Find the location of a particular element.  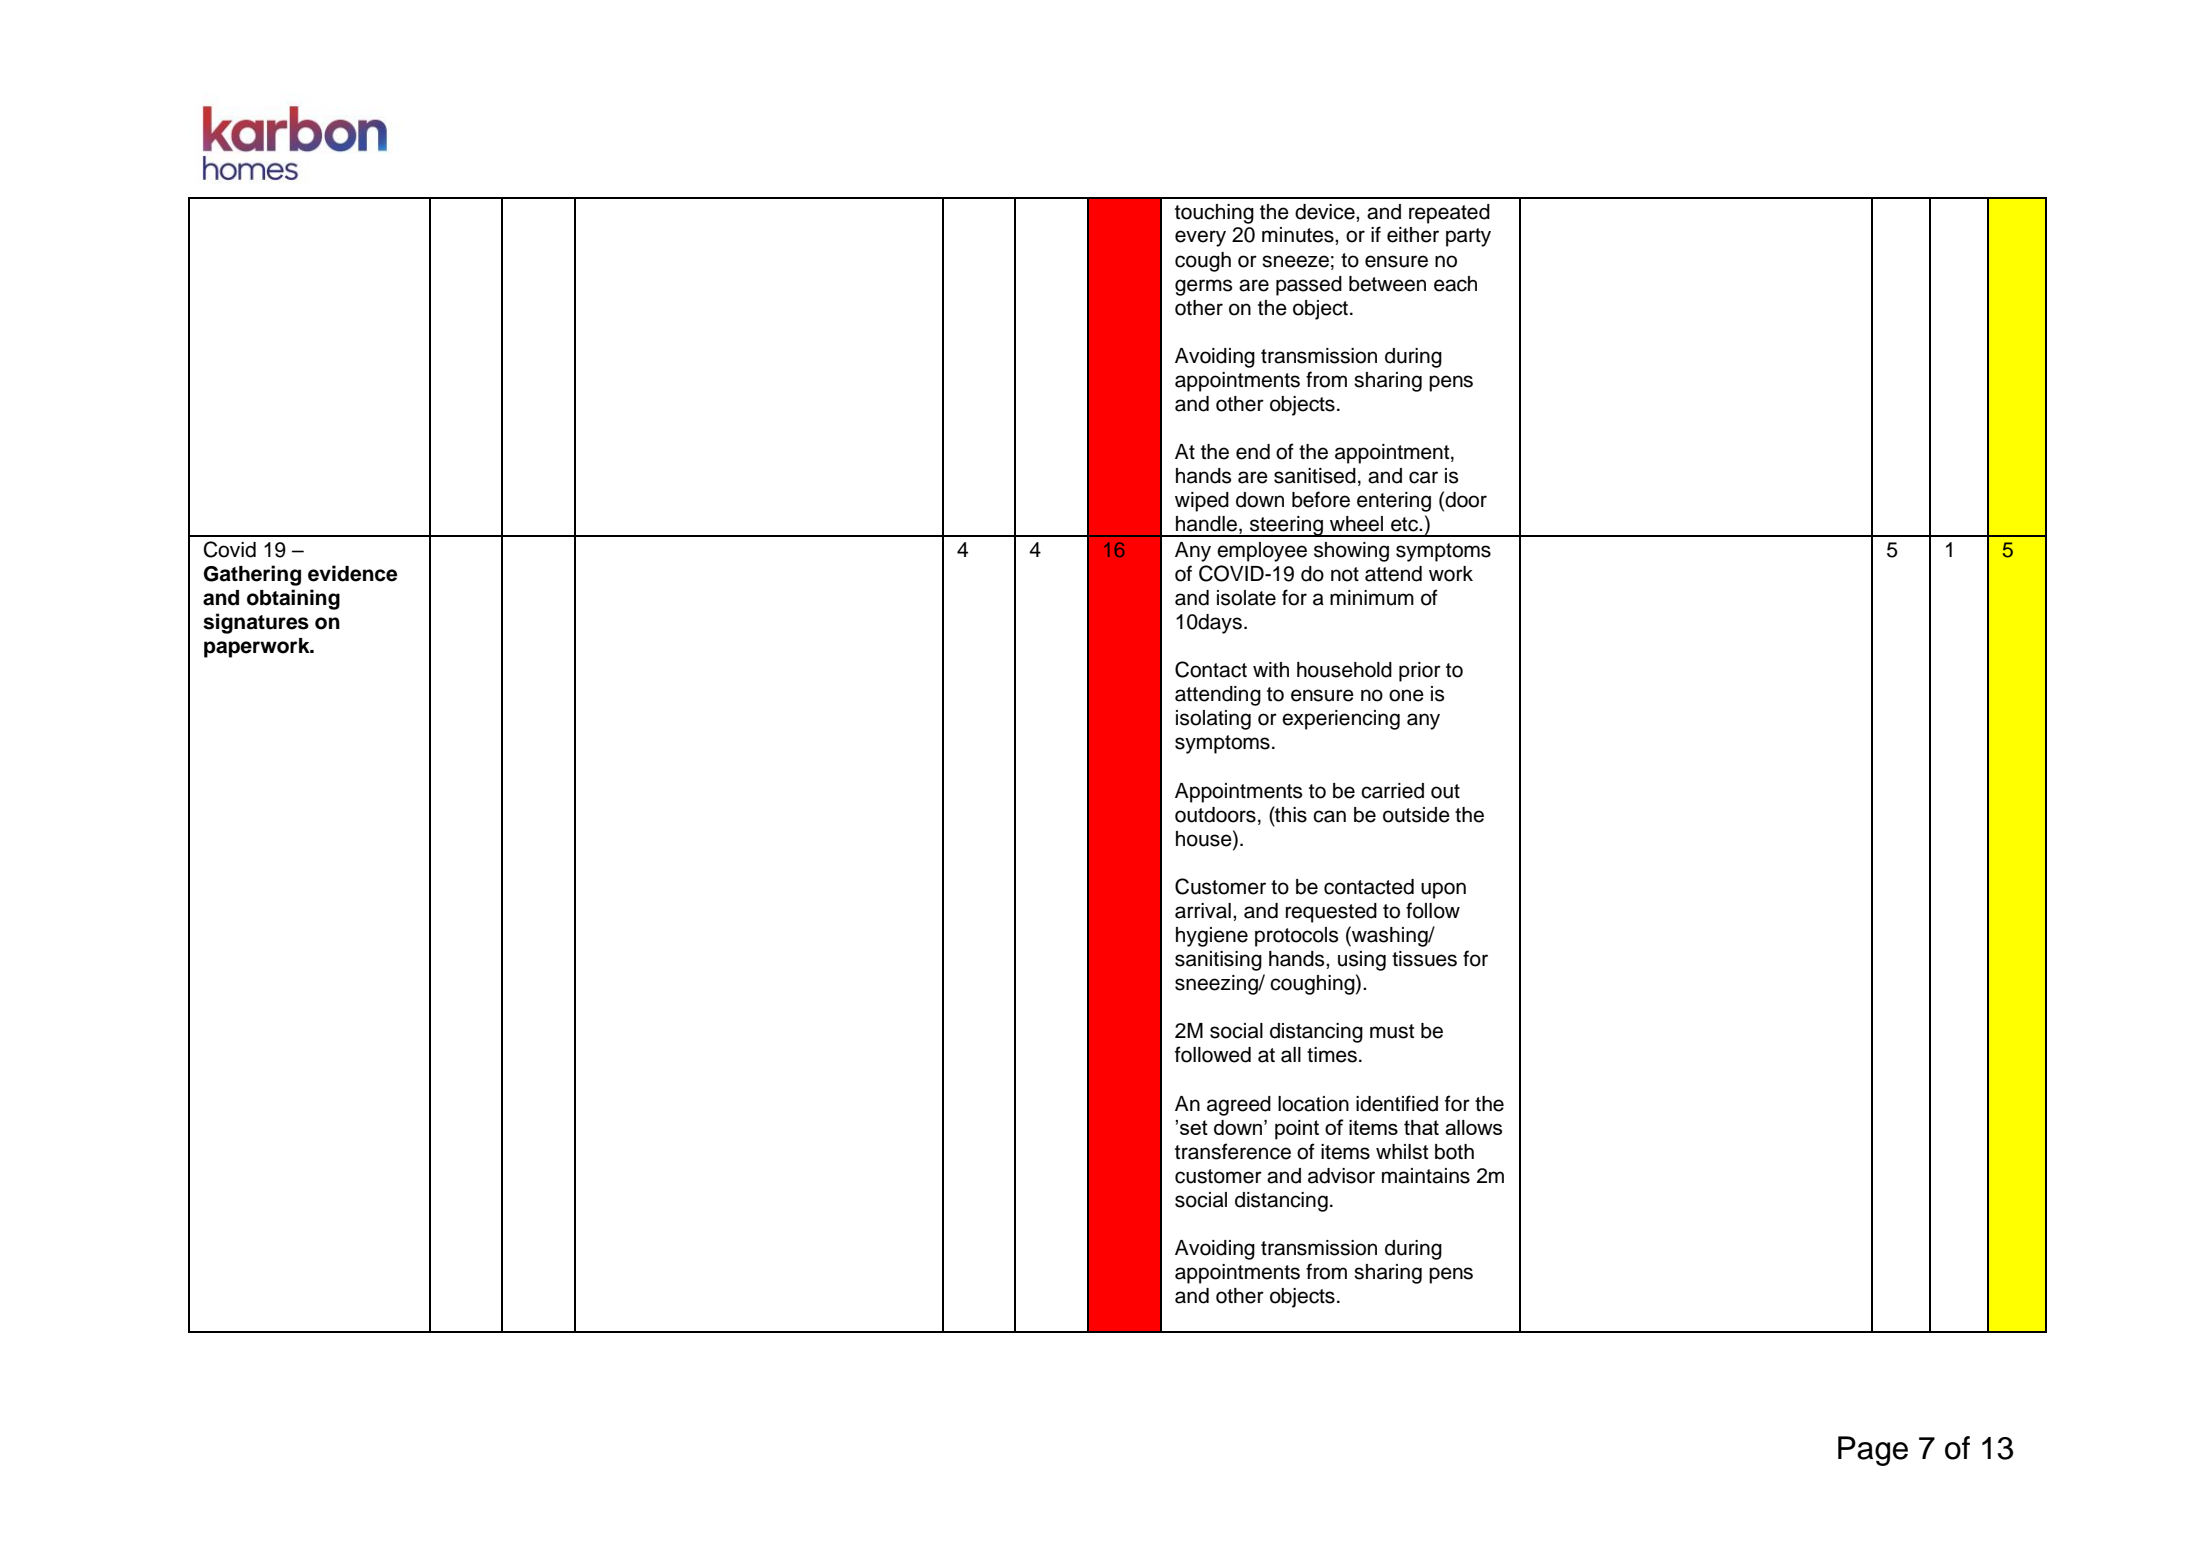

set is located at coordinates (1194, 1127).
